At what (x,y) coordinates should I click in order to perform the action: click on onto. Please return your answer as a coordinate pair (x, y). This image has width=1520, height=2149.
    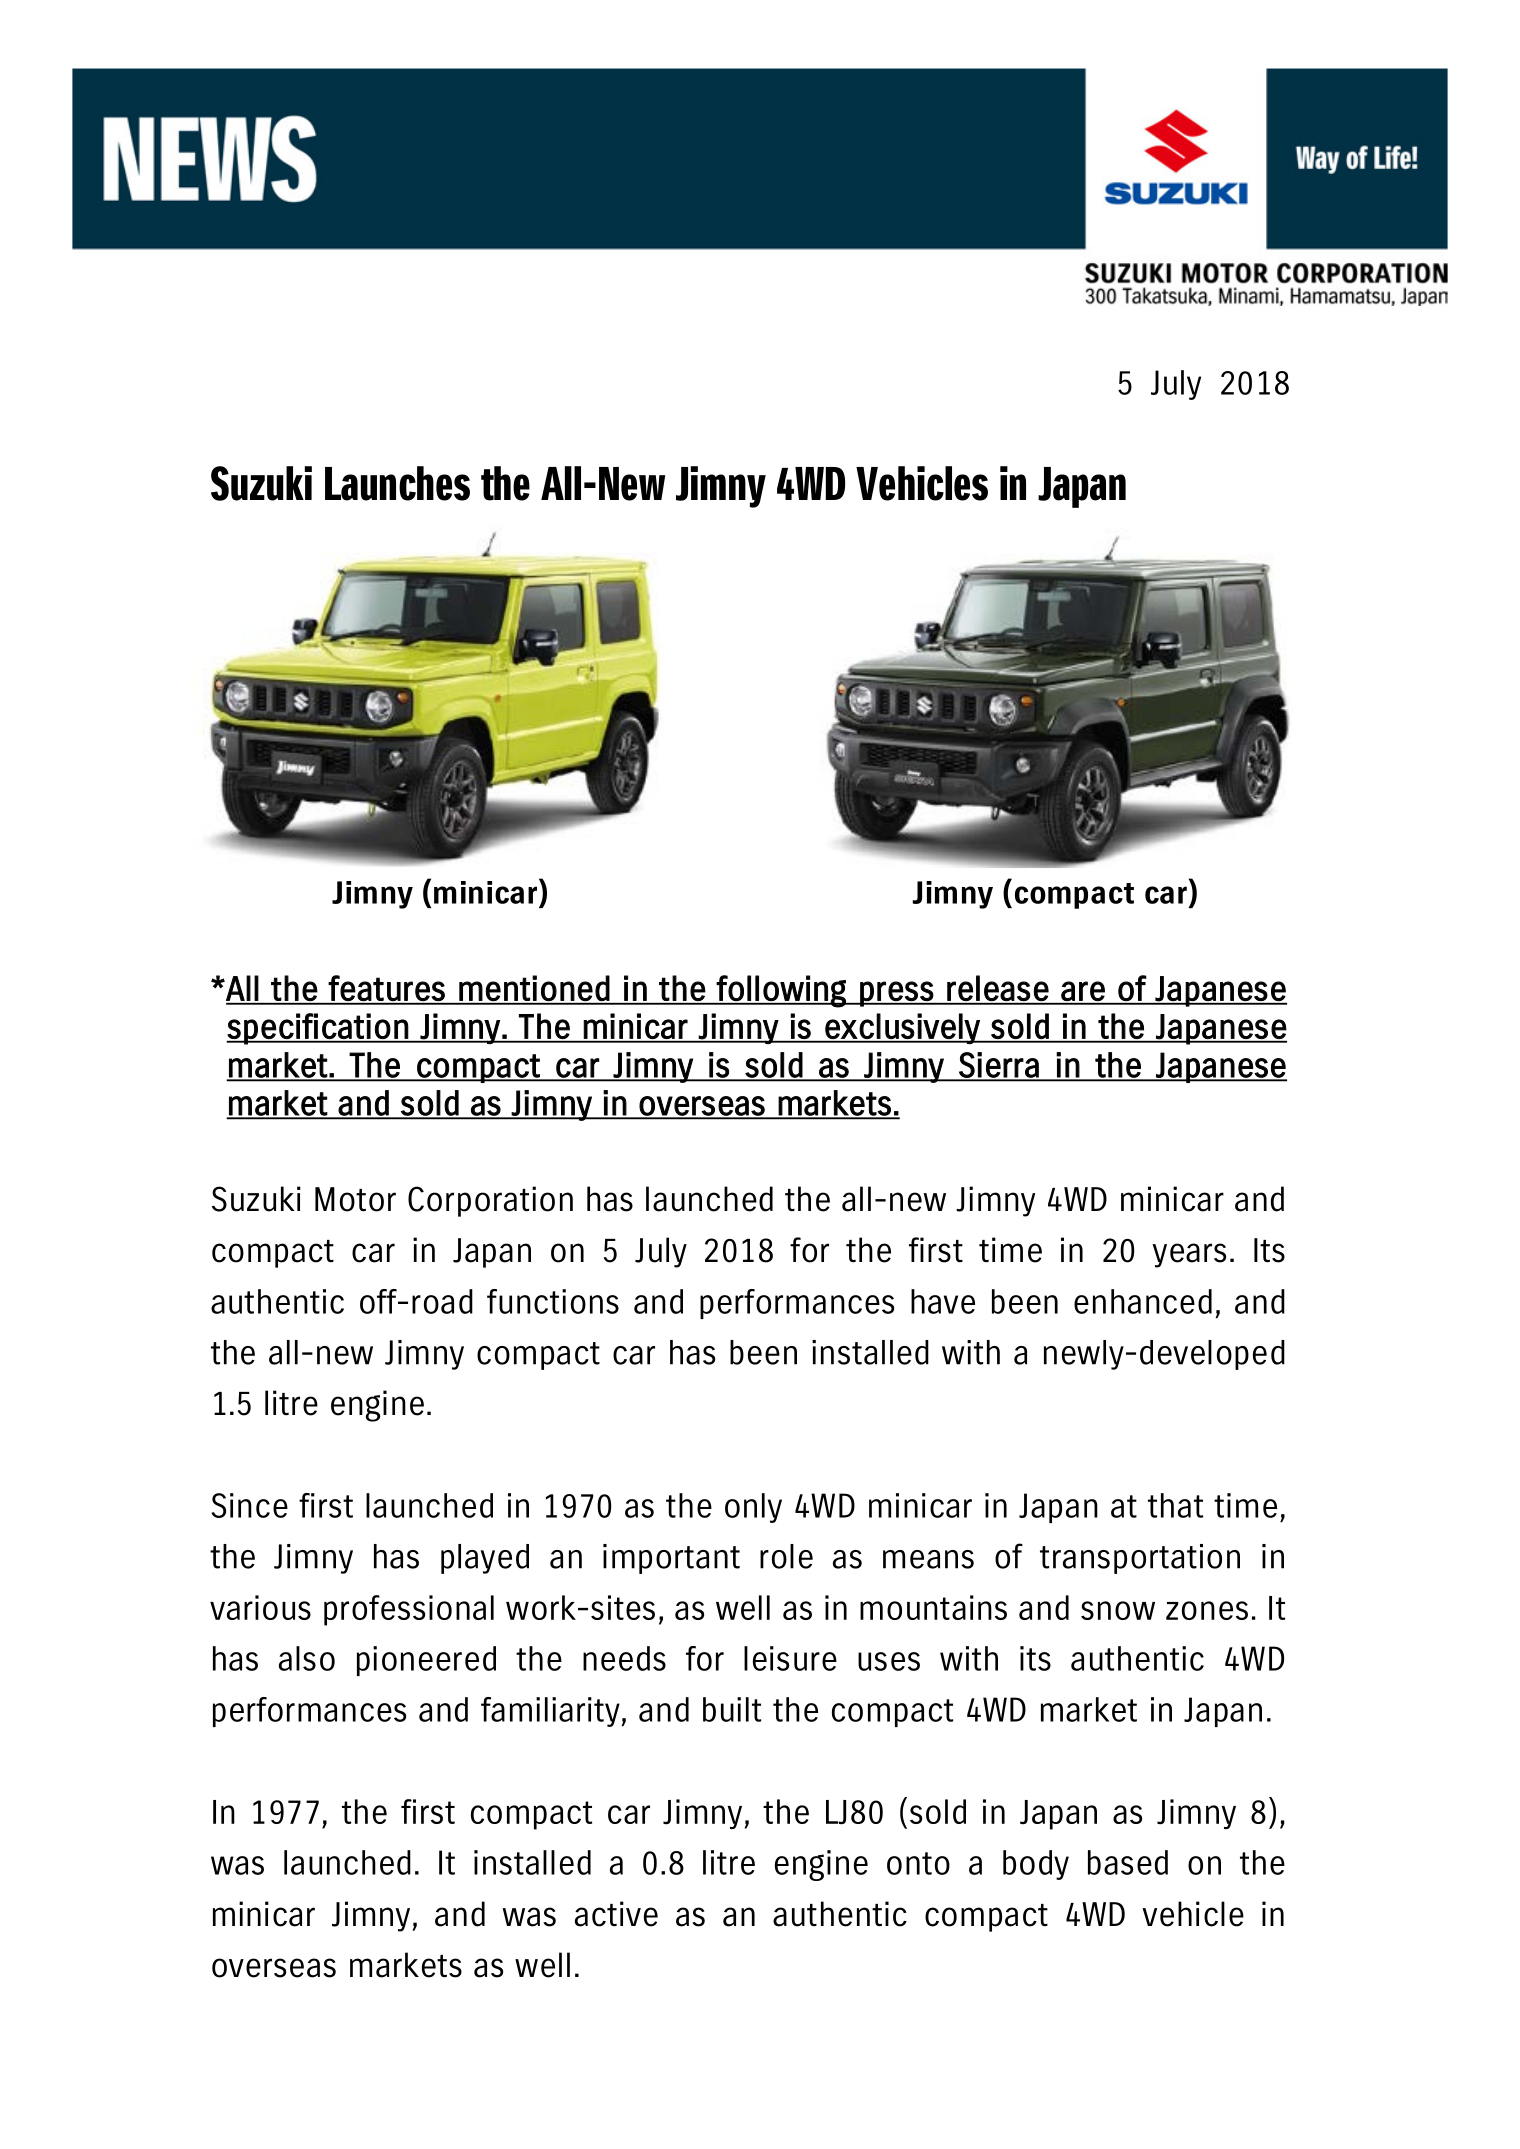
    Looking at the image, I should click on (918, 1863).
